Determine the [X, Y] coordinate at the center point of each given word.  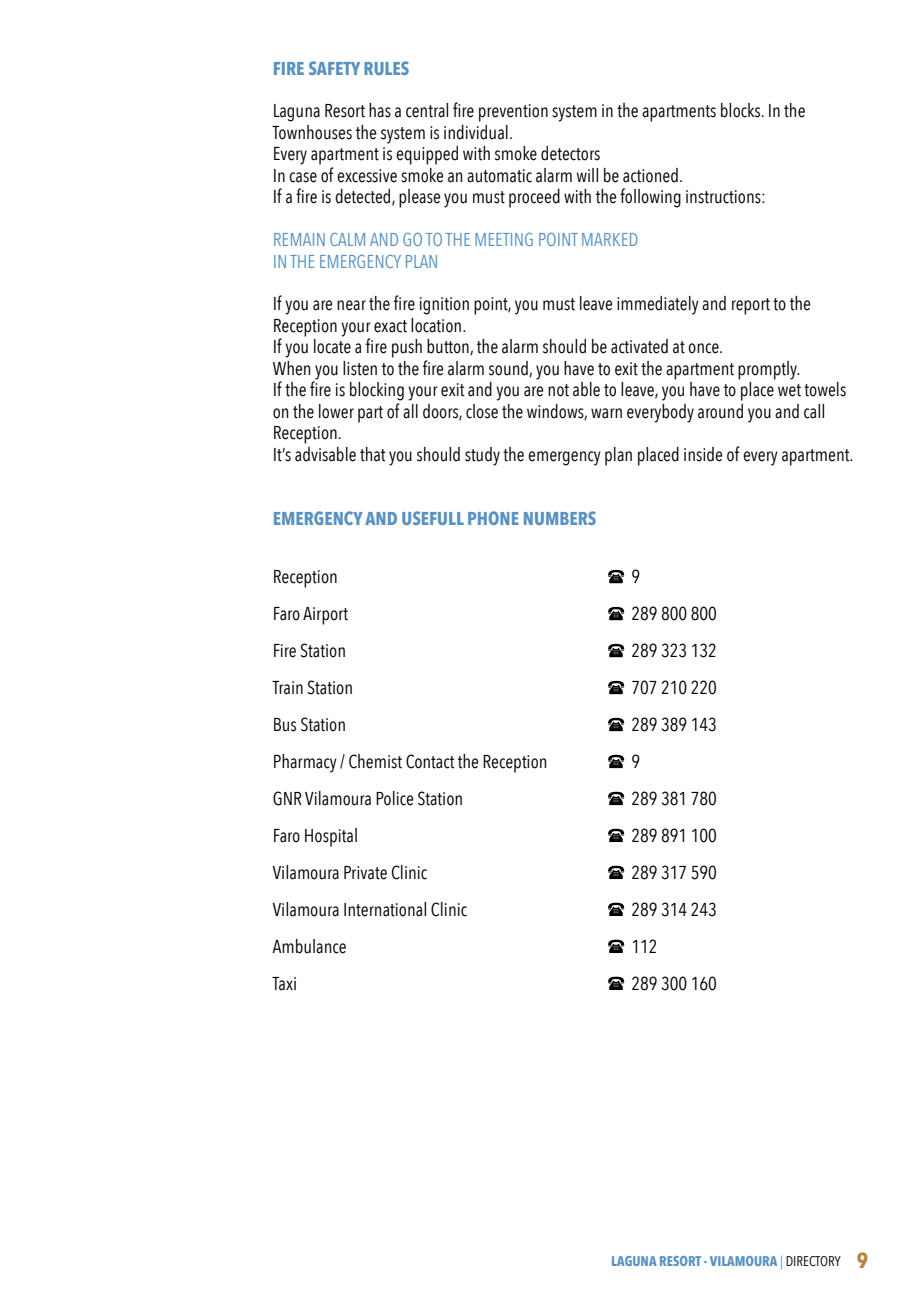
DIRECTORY [813, 1261]
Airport [325, 616]
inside [703, 454]
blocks [742, 110]
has [380, 110]
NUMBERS [560, 518]
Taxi [284, 984]
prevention [513, 113]
